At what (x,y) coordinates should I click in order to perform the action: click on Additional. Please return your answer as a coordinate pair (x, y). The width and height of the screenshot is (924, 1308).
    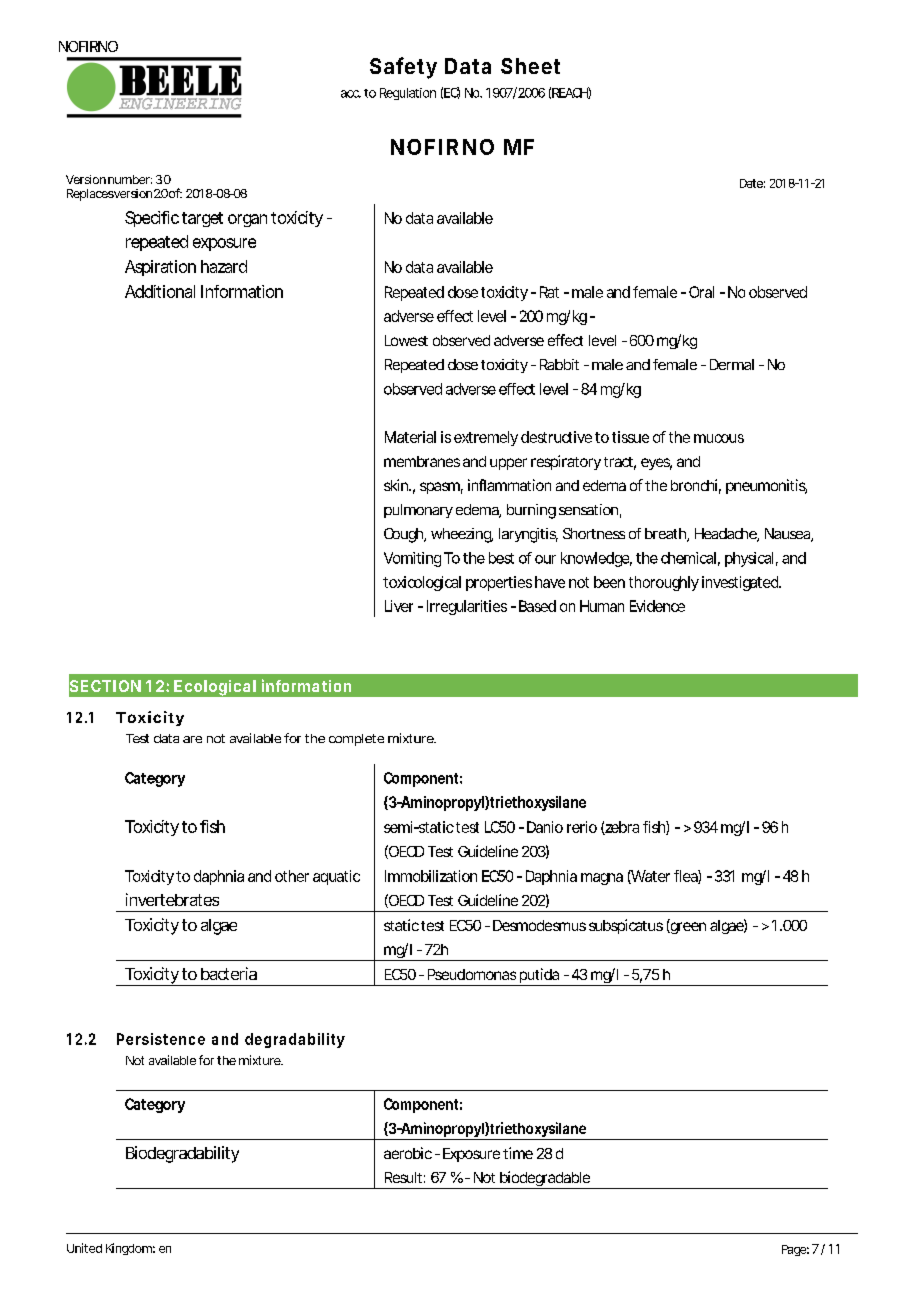
    Looking at the image, I should click on (160, 291).
